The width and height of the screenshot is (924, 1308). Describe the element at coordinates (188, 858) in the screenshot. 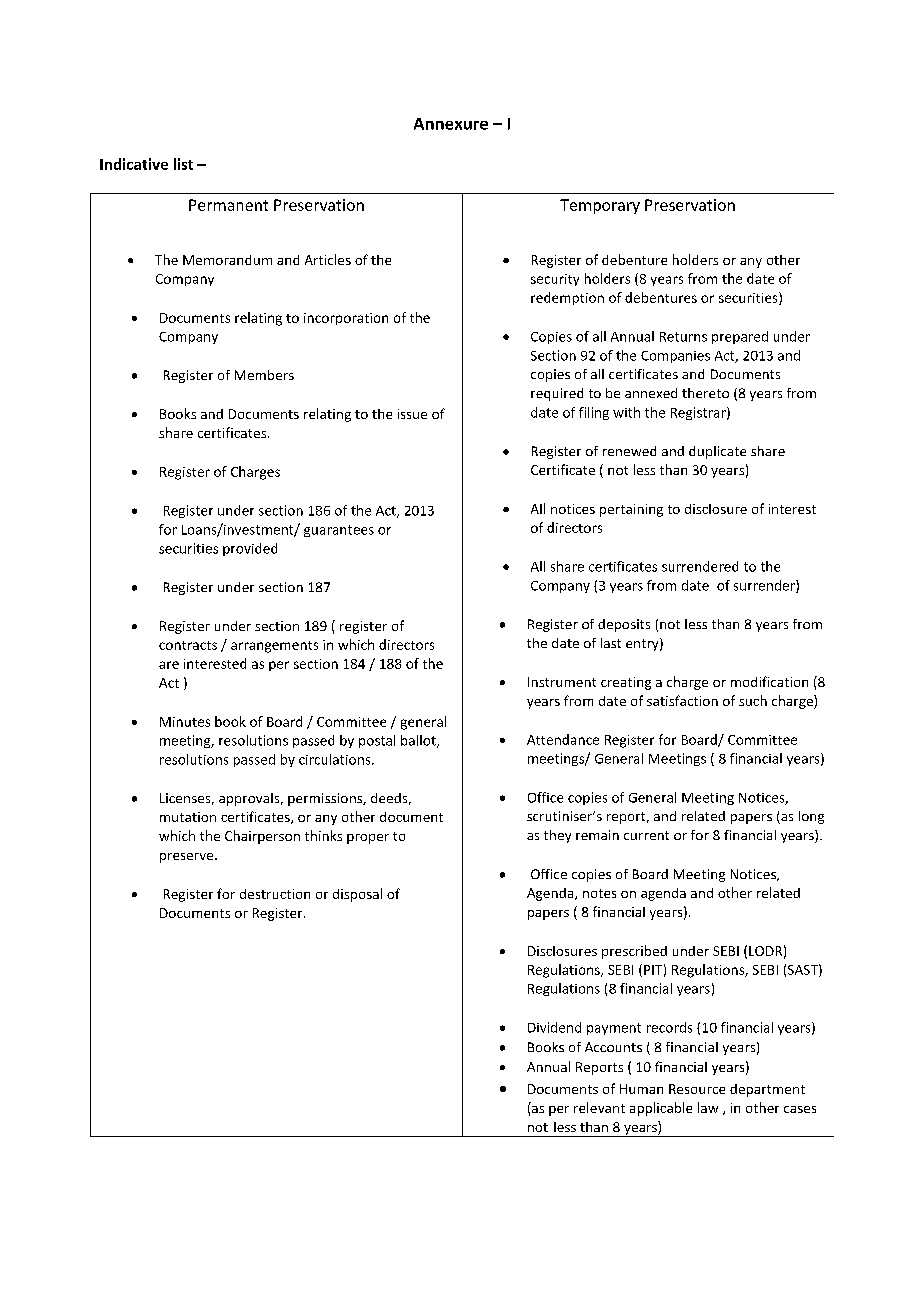

I see `preserve` at that location.
